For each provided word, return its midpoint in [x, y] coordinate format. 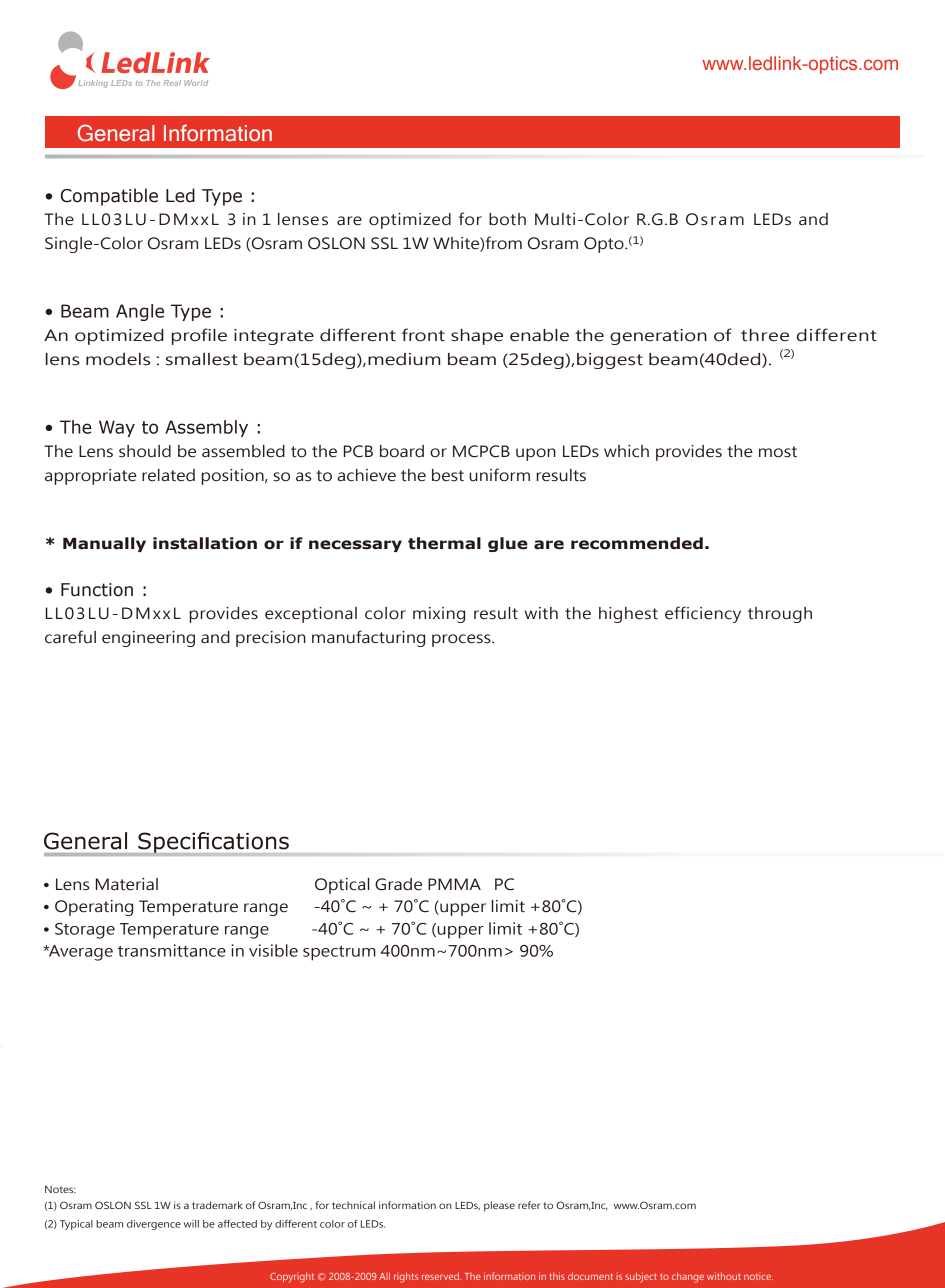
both [507, 219]
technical [353, 1205]
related [168, 475]
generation [658, 337]
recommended [637, 543]
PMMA [454, 884]
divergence [154, 1225]
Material [127, 884]
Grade [398, 884]
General [116, 133]
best [448, 475]
